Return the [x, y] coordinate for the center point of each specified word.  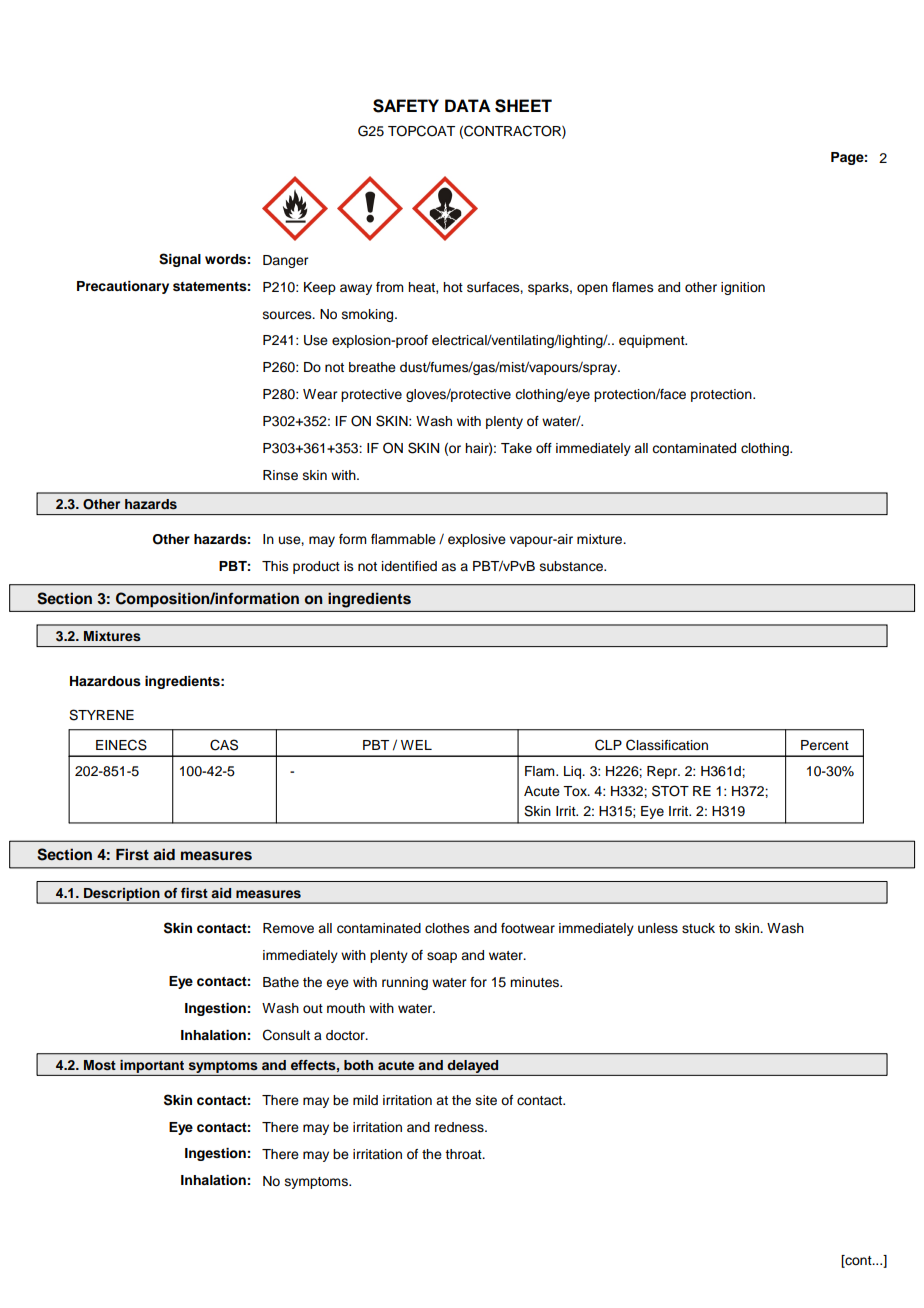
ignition [743, 288]
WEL [416, 745]
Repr [663, 772]
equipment [653, 341]
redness [460, 1127]
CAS [224, 745]
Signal [180, 260]
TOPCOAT [421, 131]
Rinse [280, 475]
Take [516, 448]
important [152, 1066]
